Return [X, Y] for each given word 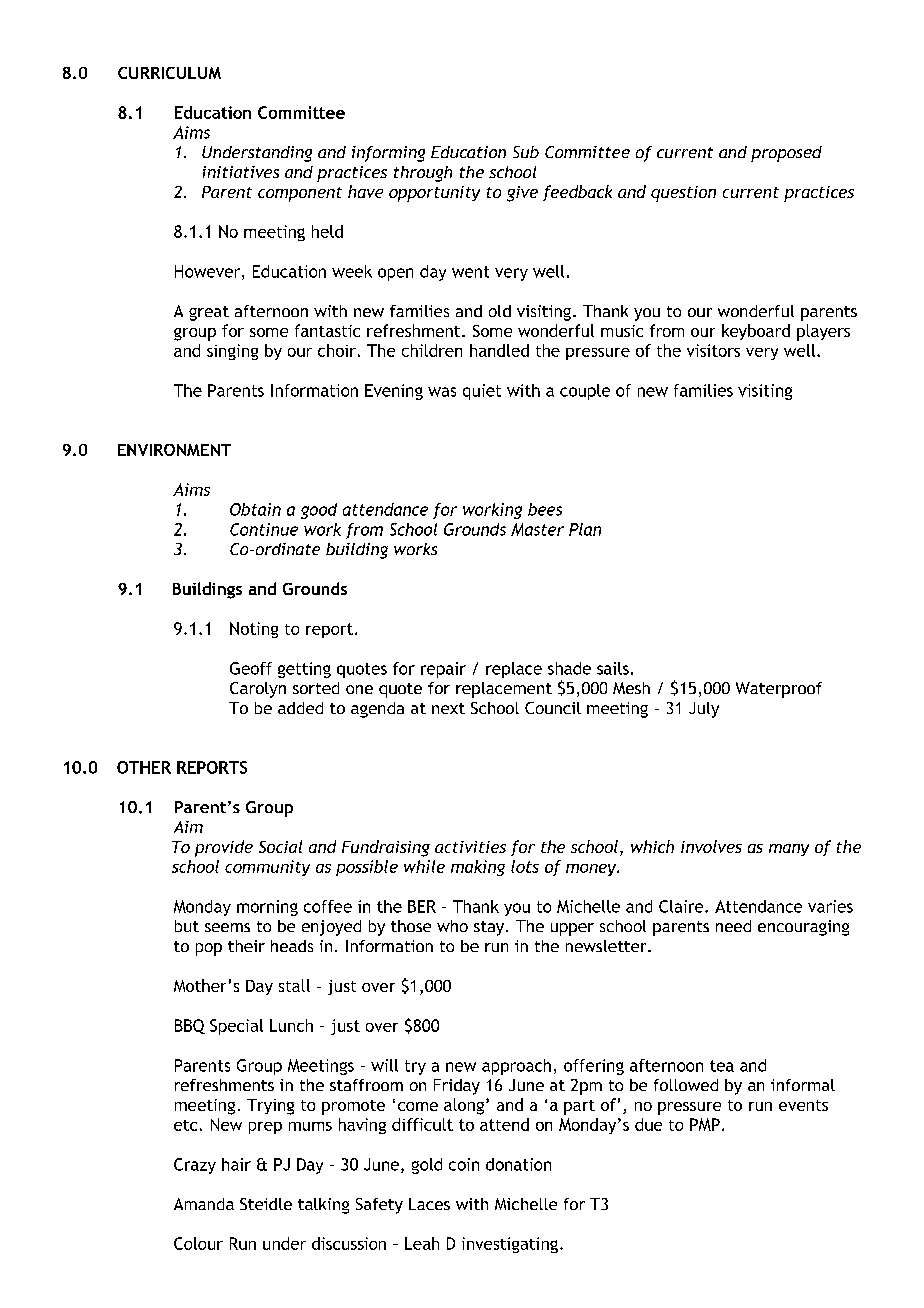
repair [443, 670]
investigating [510, 1245]
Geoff [251, 668]
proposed [786, 154]
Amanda [204, 1204]
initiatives [241, 172]
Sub [526, 152]
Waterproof [779, 690]
